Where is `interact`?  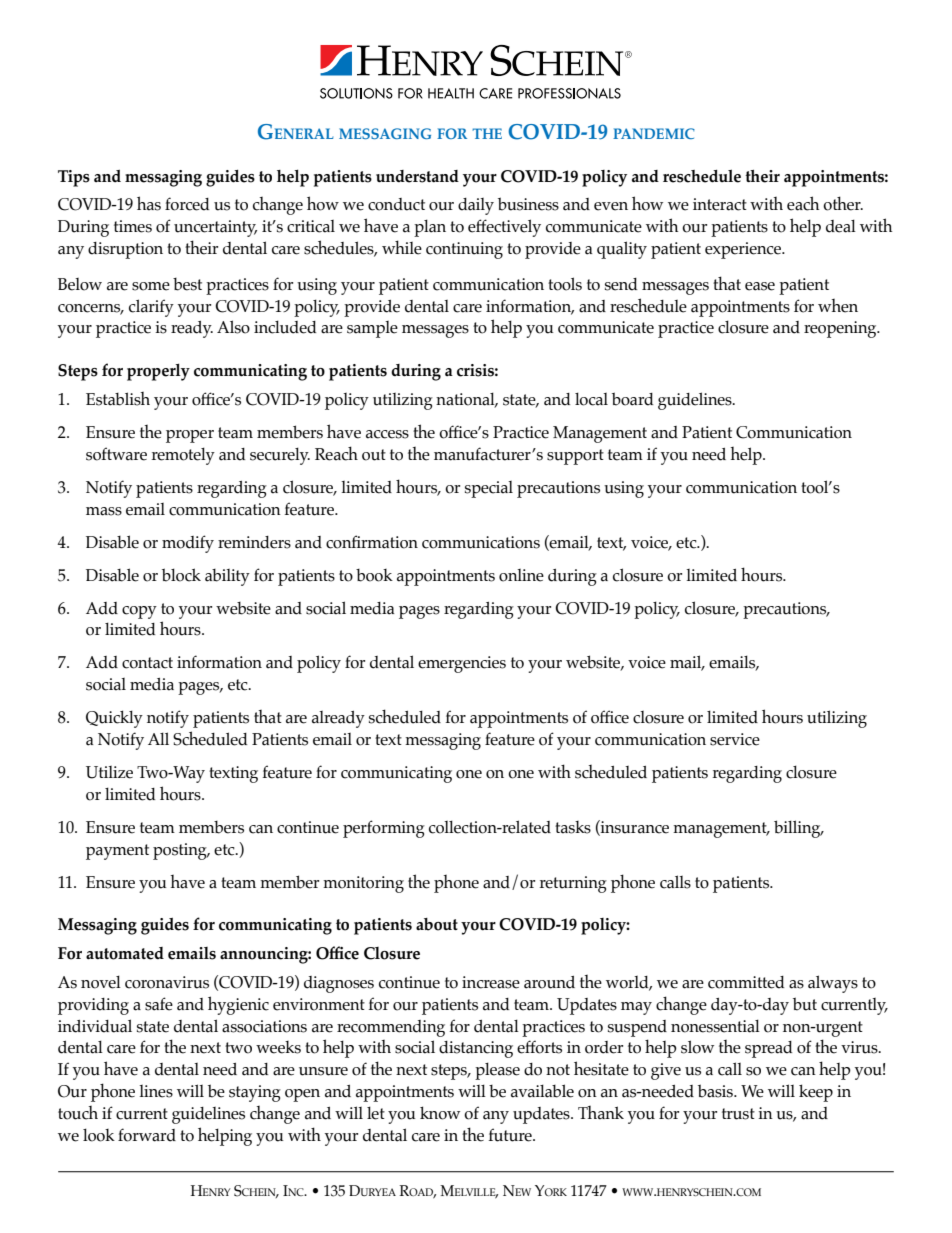
interact is located at coordinates (720, 204).
